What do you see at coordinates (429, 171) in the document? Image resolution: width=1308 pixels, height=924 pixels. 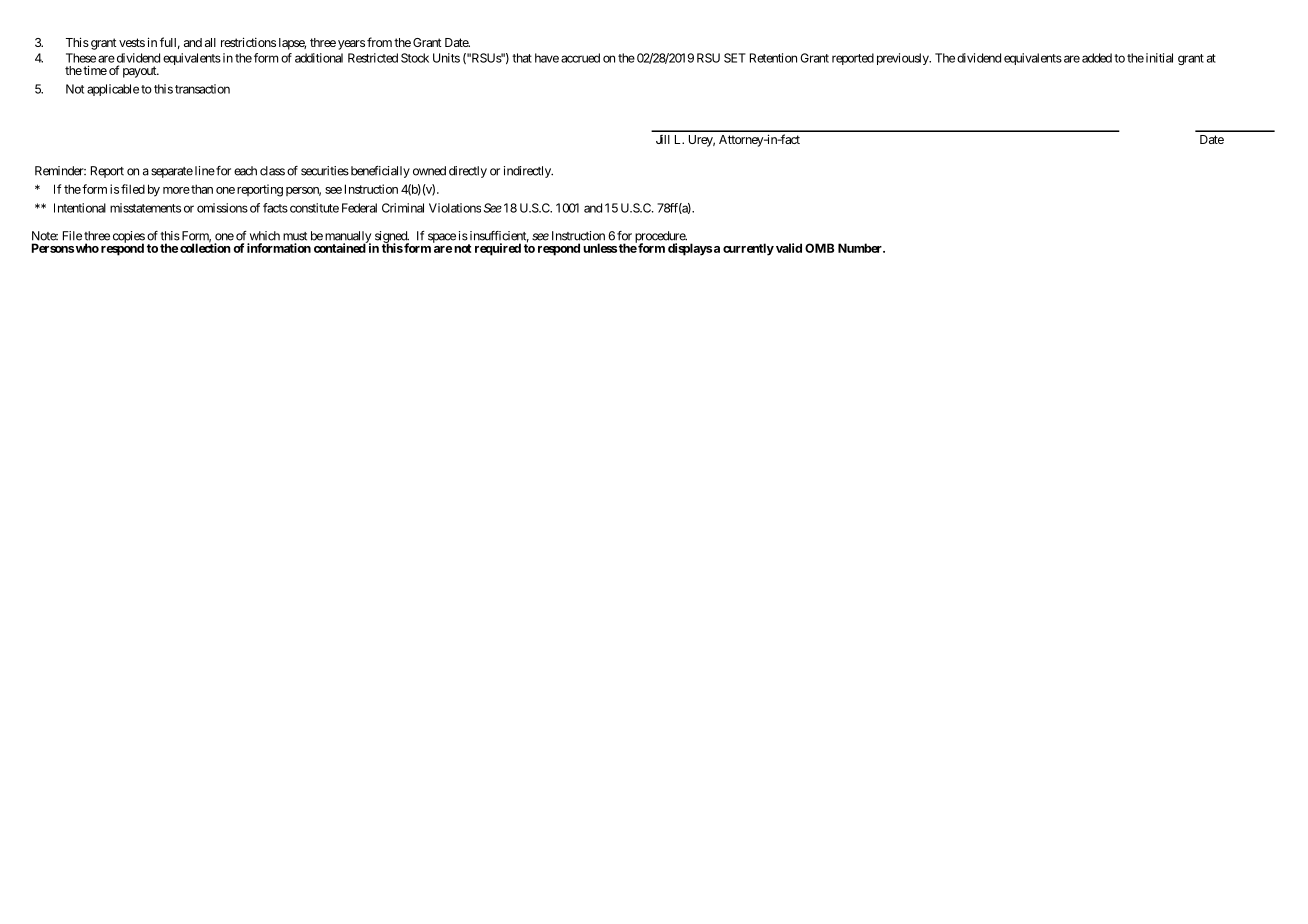 I see `owned` at bounding box center [429, 171].
